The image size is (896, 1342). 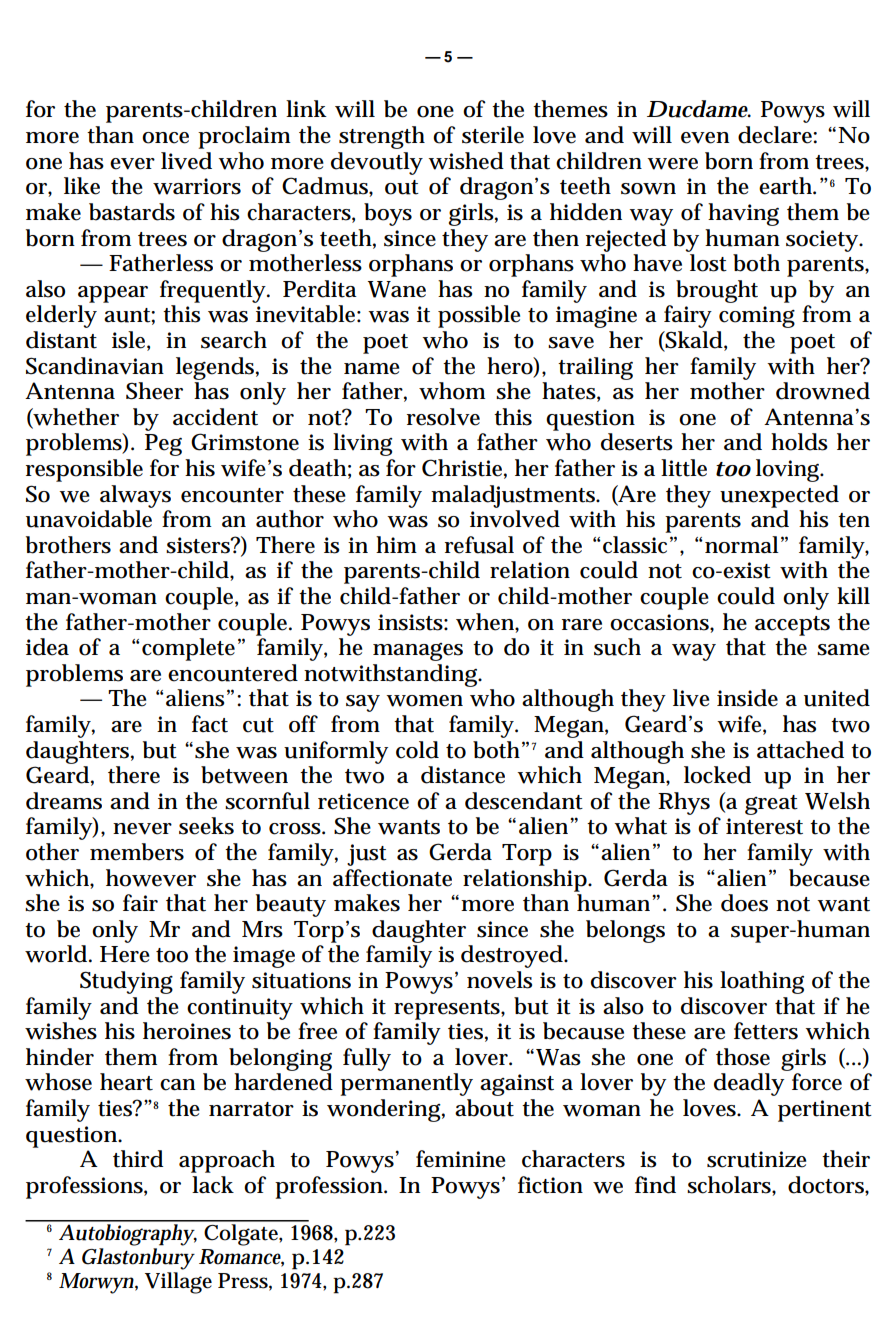 I want to click on wished, so click(x=466, y=161).
